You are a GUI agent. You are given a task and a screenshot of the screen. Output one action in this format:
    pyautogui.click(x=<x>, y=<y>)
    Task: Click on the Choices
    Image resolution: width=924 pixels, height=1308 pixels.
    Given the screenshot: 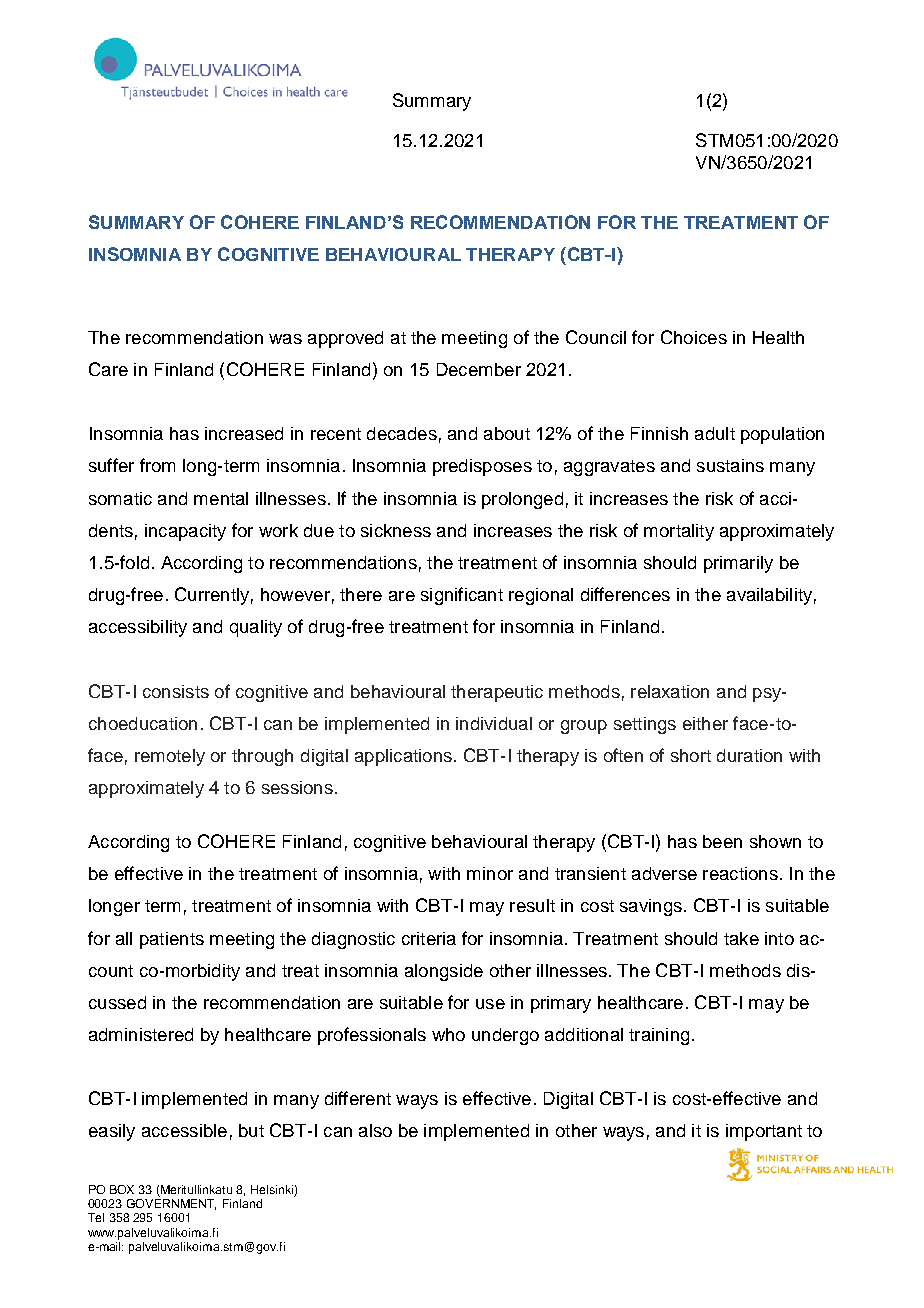 What is the action you would take?
    pyautogui.click(x=694, y=337)
